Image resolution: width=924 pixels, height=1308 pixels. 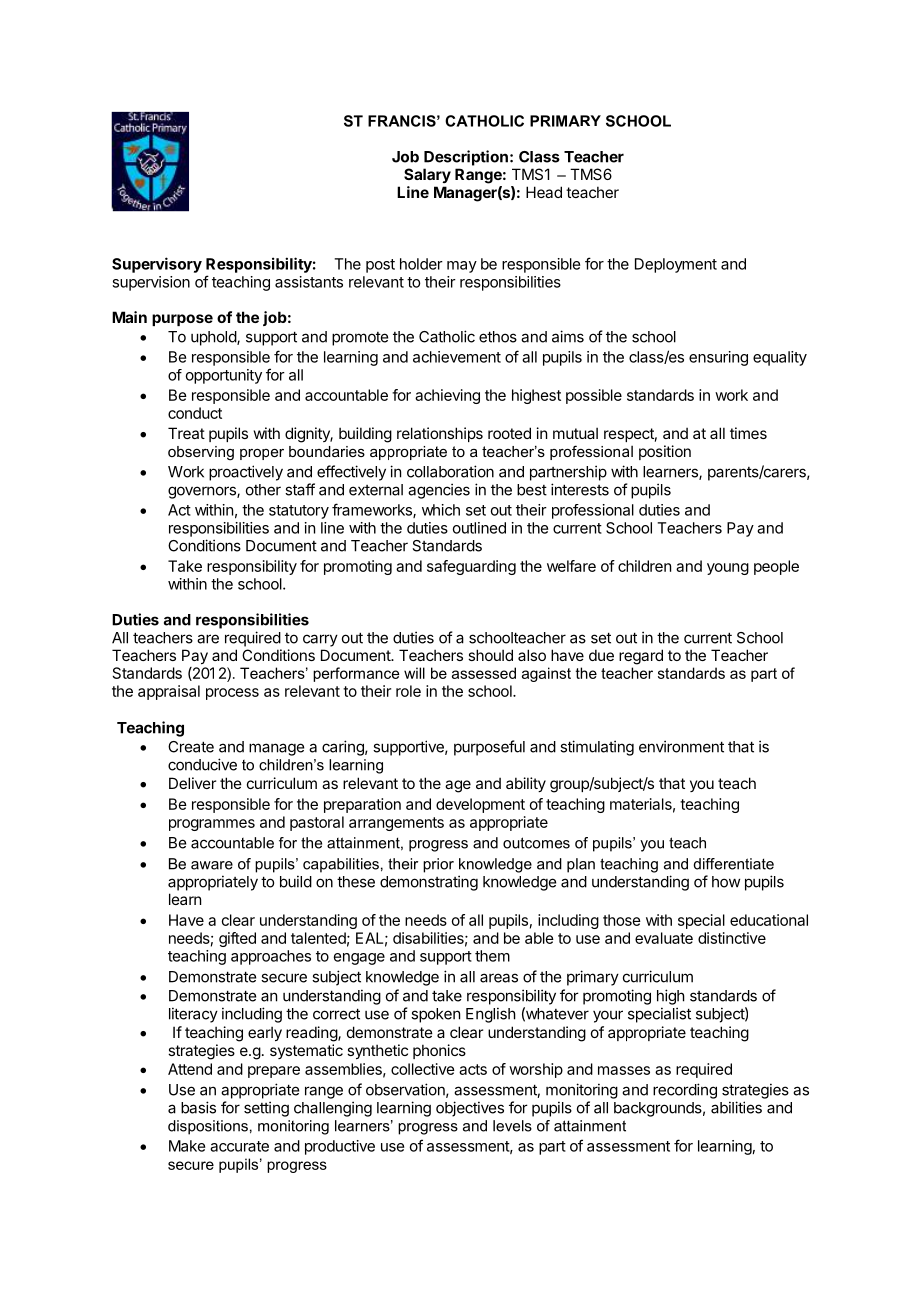 What do you see at coordinates (212, 825) in the image?
I see `programmes` at bounding box center [212, 825].
